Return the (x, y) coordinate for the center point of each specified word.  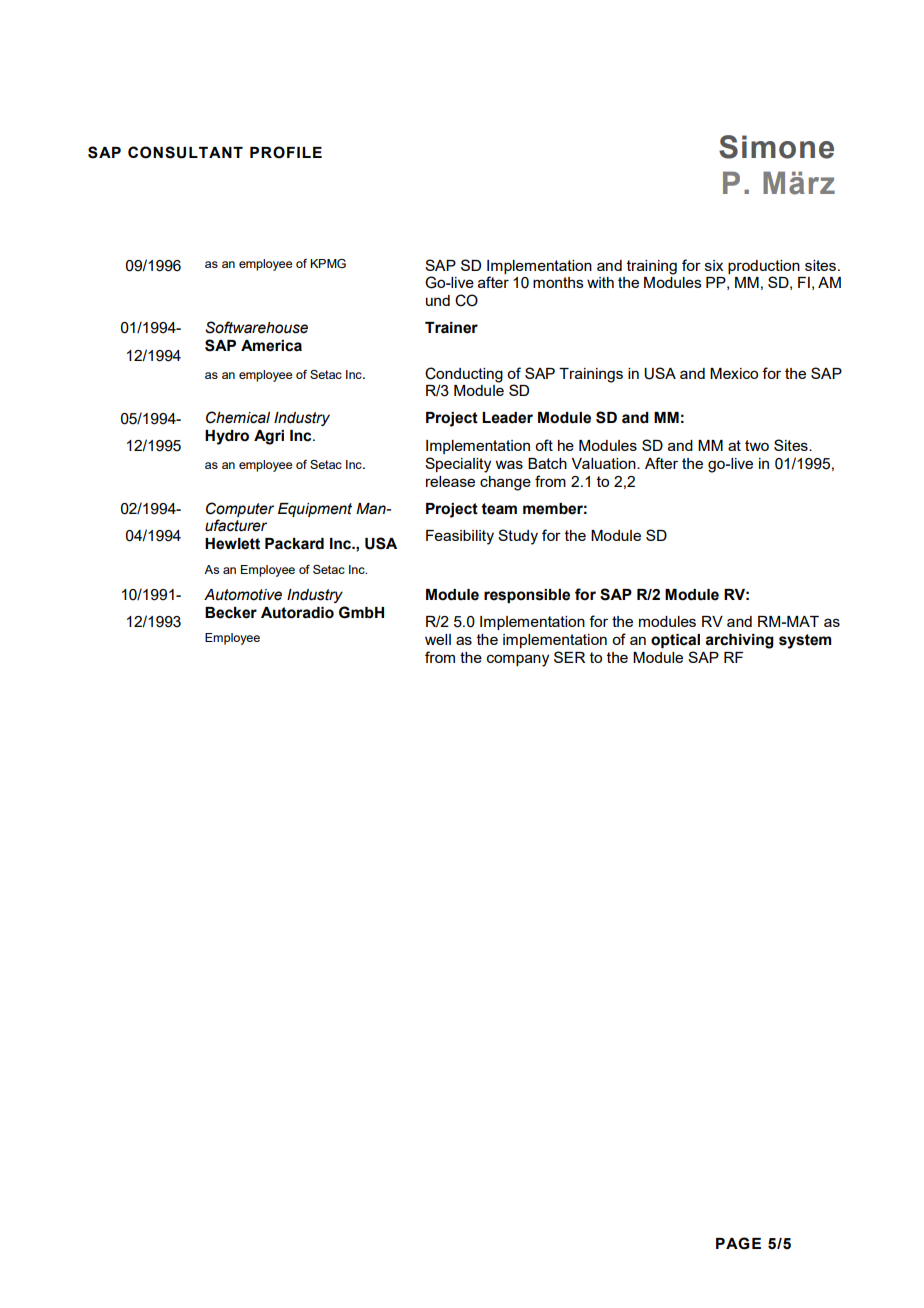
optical (675, 641)
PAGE (738, 1243)
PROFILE (286, 152)
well (438, 639)
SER (569, 657)
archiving (739, 641)
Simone (776, 147)
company (518, 660)
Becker (231, 613)
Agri (269, 437)
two (757, 445)
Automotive (243, 595)
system (805, 641)
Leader (507, 418)
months (558, 282)
